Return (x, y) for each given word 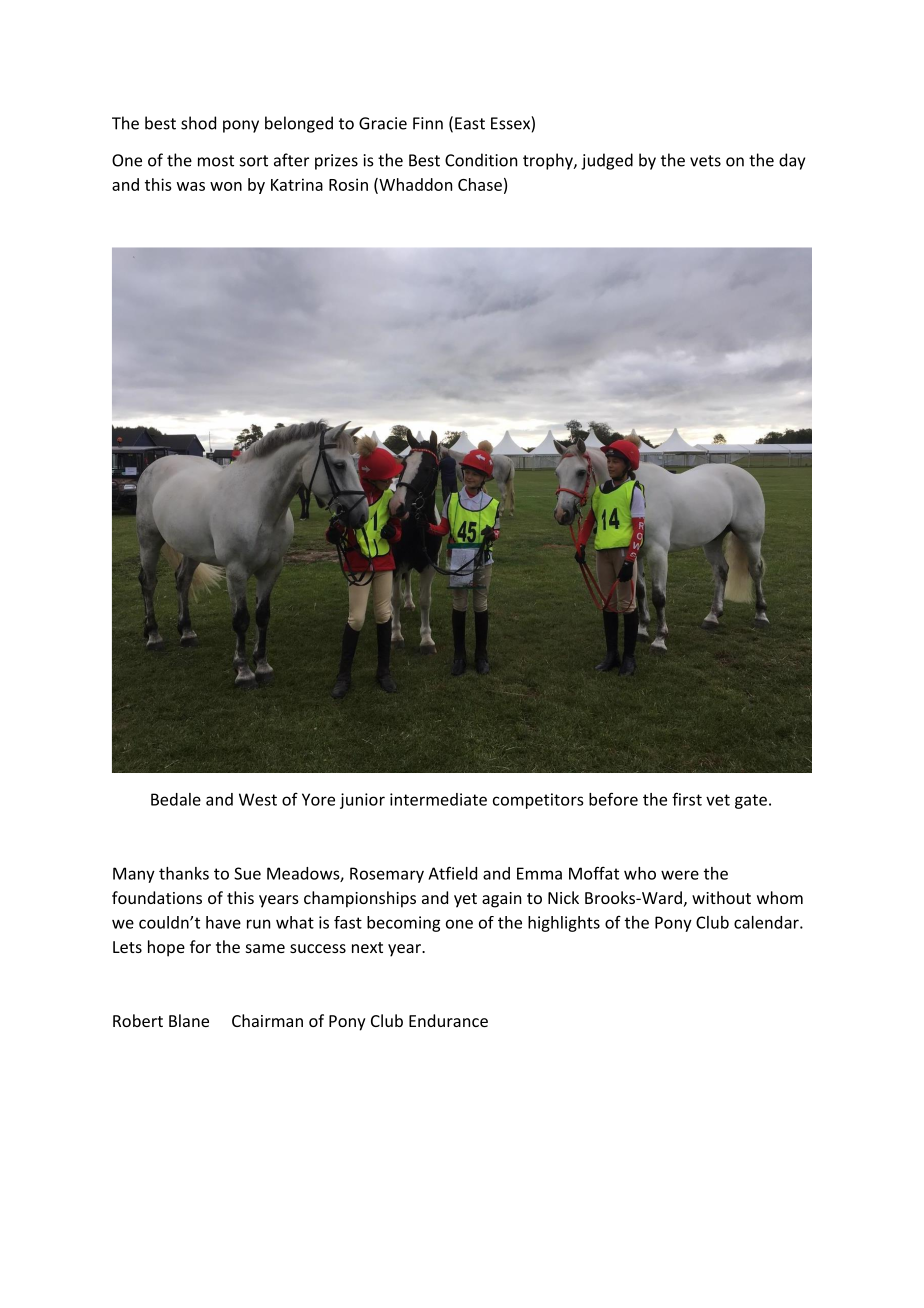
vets (705, 161)
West (258, 799)
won (226, 186)
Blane (189, 1020)
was (191, 186)
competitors (538, 801)
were (680, 875)
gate (751, 801)
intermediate (438, 799)
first (687, 799)
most (216, 161)
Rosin (348, 184)
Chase (480, 184)
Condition (481, 160)
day (792, 161)
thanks (184, 873)
